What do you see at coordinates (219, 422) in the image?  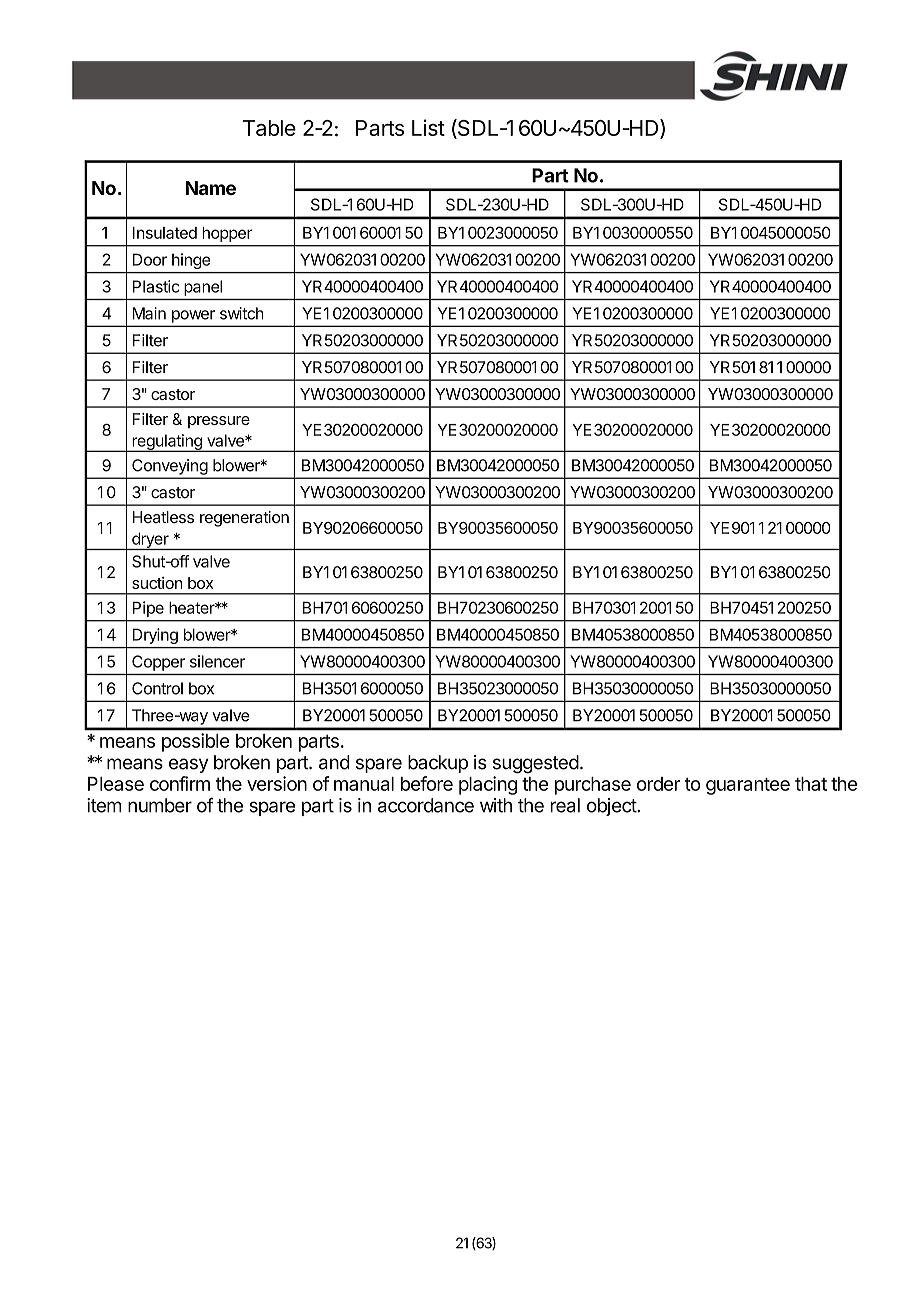 I see `pressure` at bounding box center [219, 422].
